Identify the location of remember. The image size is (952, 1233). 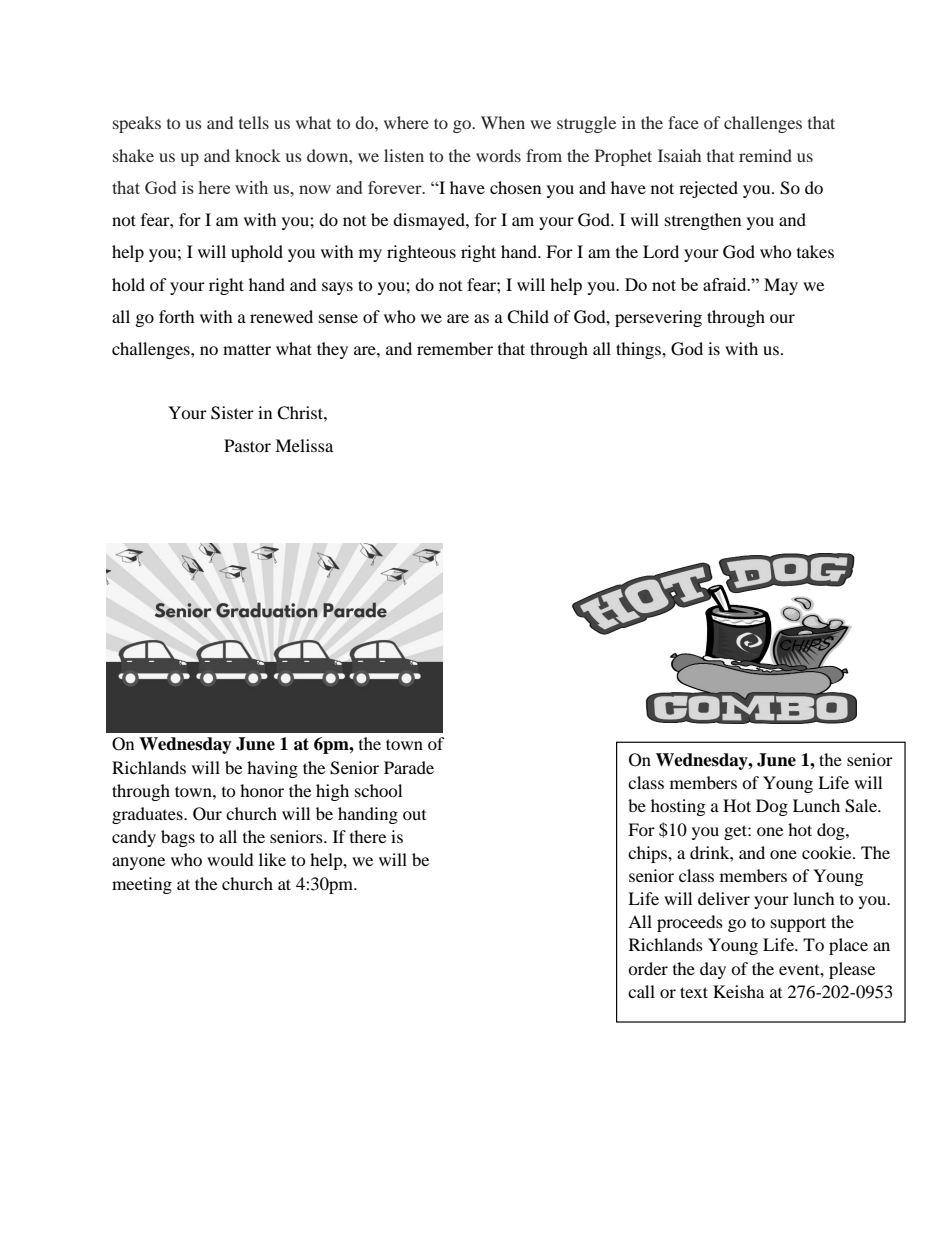
(455, 348).
